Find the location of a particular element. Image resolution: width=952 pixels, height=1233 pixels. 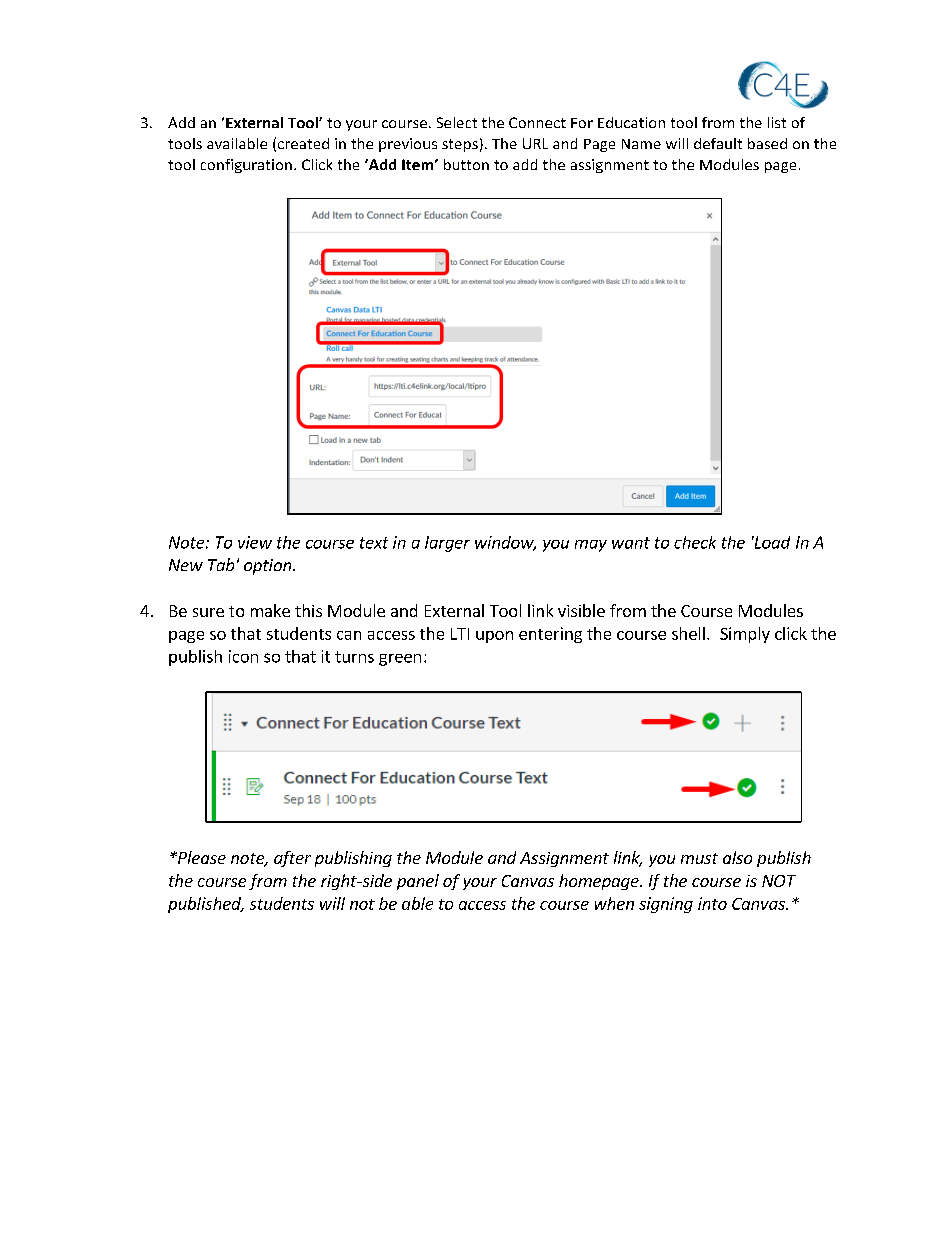

URL is located at coordinates (535, 143).
